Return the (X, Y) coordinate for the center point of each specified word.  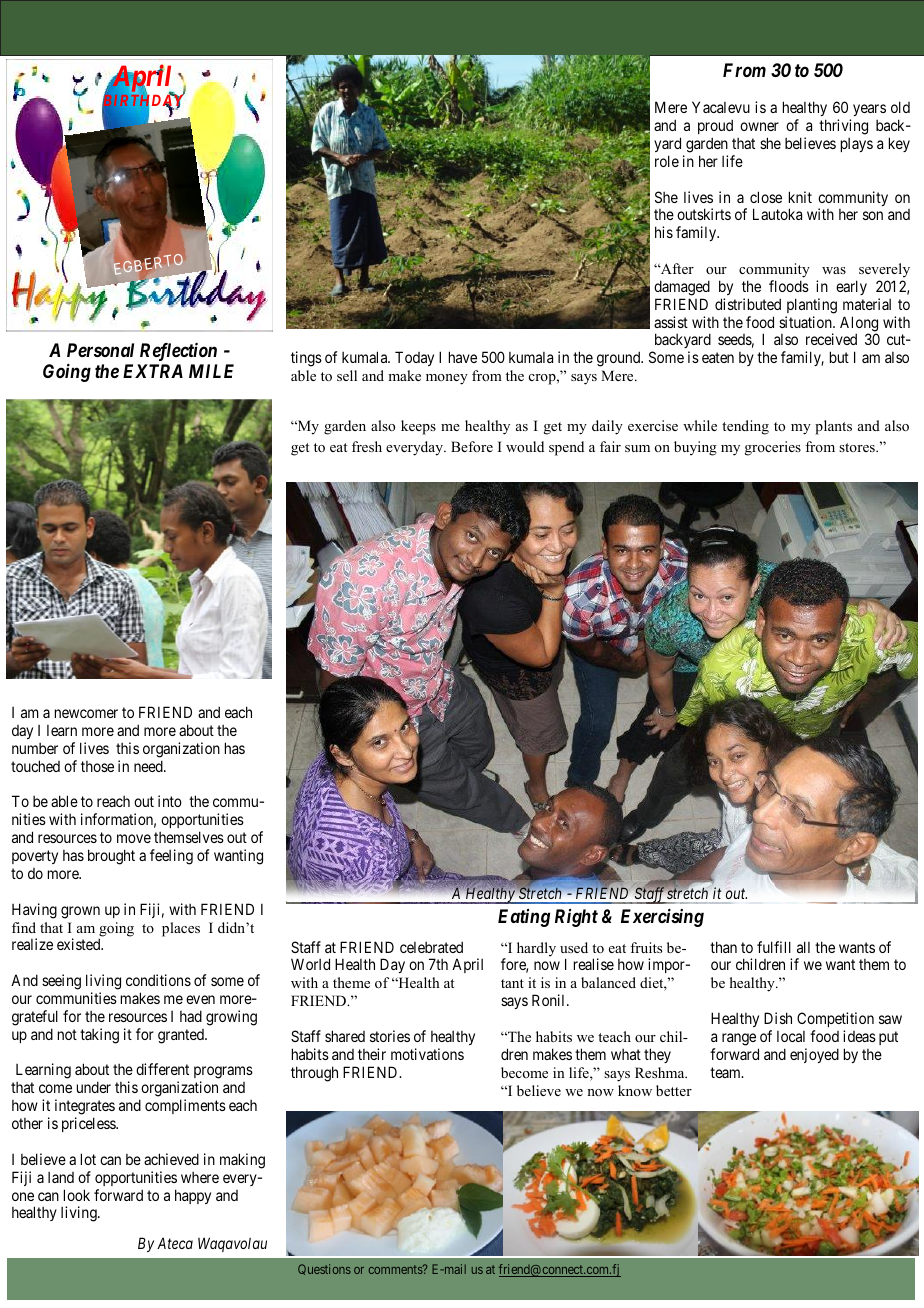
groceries (773, 448)
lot (88, 1159)
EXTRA (153, 371)
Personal (100, 350)
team (726, 1072)
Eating (524, 918)
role (667, 161)
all (803, 947)
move (134, 838)
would (525, 446)
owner (759, 126)
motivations (427, 1054)
